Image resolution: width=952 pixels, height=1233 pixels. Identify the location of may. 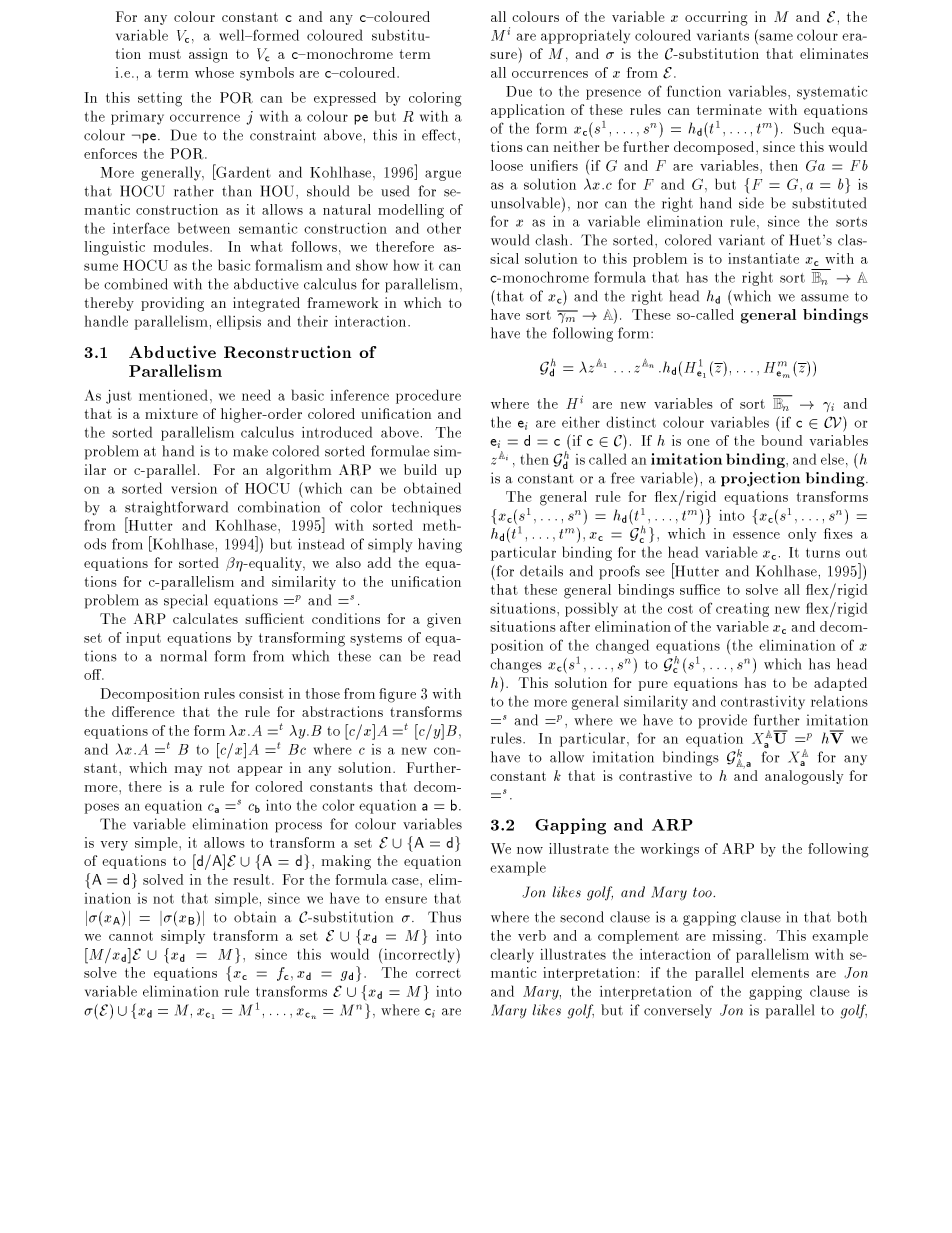
(188, 771).
